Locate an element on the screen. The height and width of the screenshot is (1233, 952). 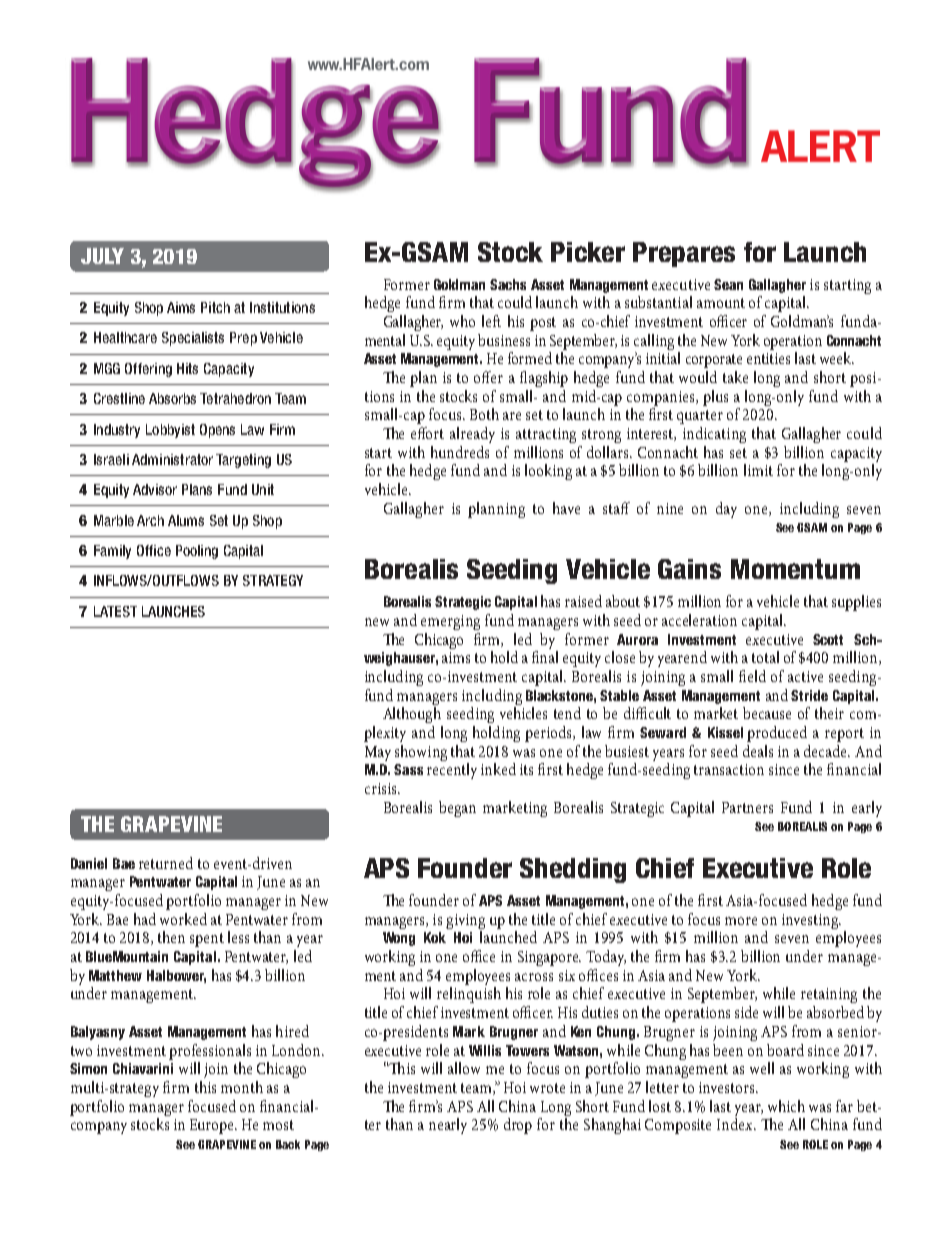
drop is located at coordinates (518, 1126).
